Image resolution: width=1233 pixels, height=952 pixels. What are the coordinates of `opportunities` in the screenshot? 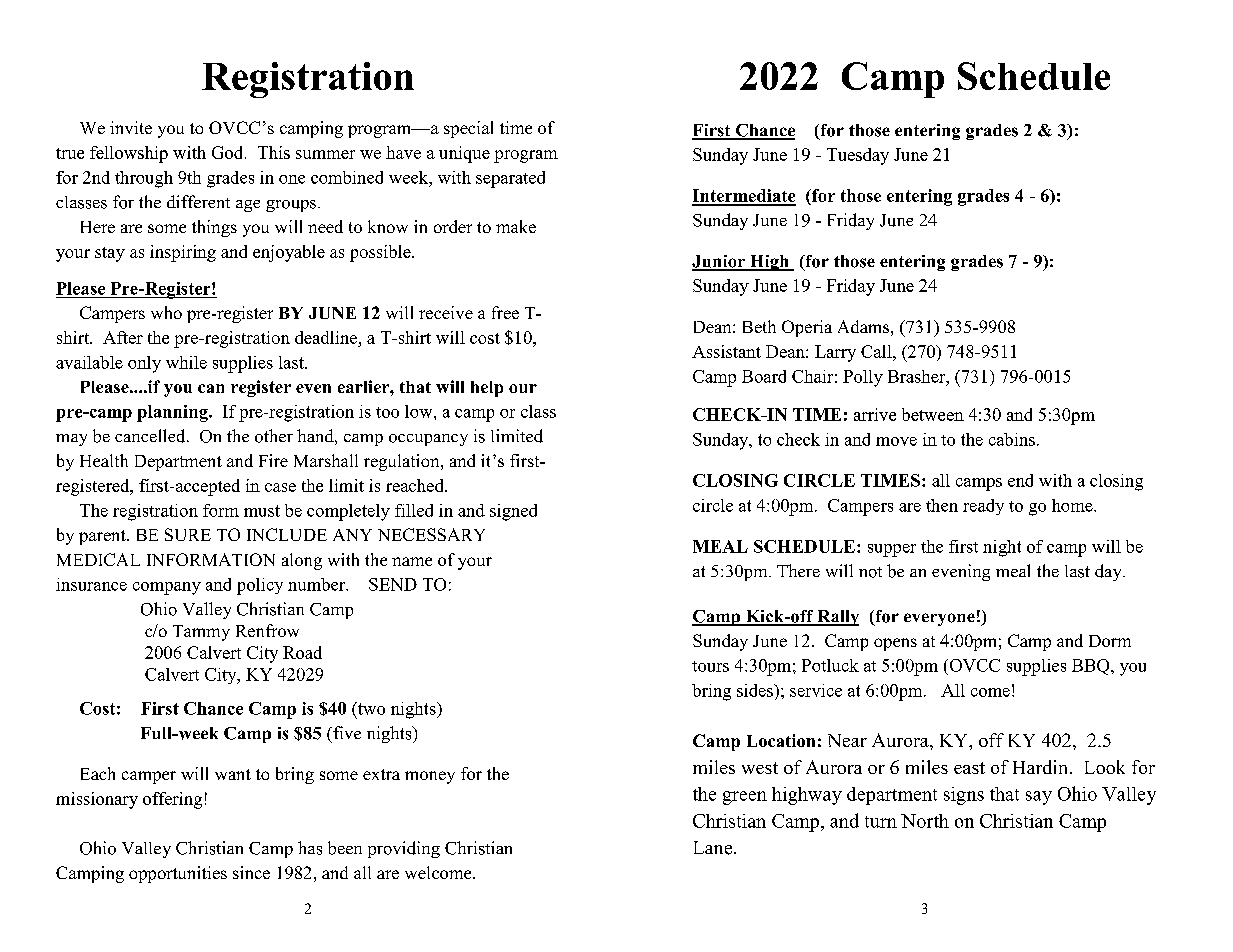 It's located at (178, 874).
